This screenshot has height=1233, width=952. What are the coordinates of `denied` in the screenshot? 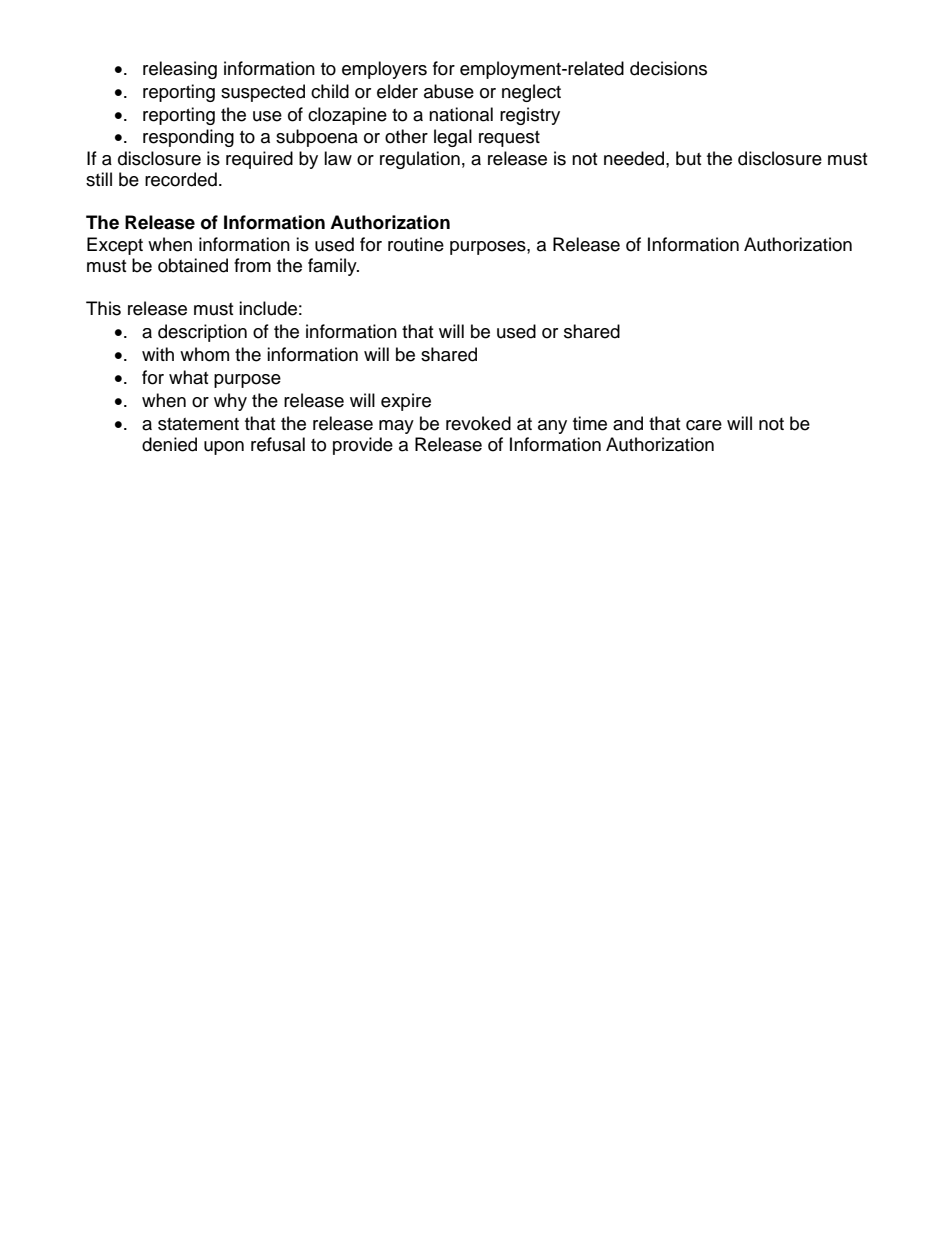 It's located at (169, 444).
